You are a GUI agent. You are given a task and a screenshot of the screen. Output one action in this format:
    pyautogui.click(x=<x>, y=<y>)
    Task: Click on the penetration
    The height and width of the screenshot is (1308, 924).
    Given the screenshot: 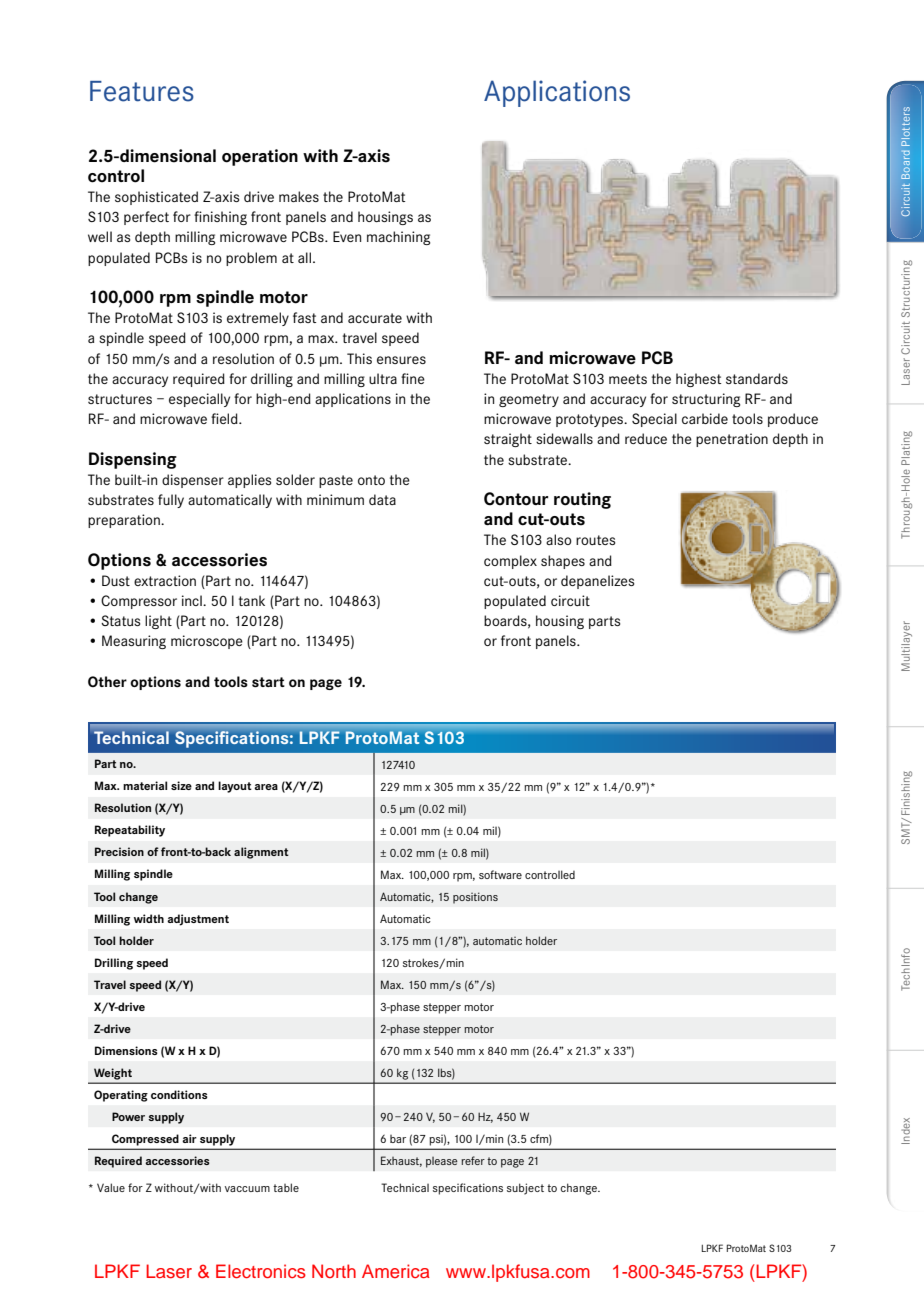 What is the action you would take?
    pyautogui.click(x=732, y=440)
